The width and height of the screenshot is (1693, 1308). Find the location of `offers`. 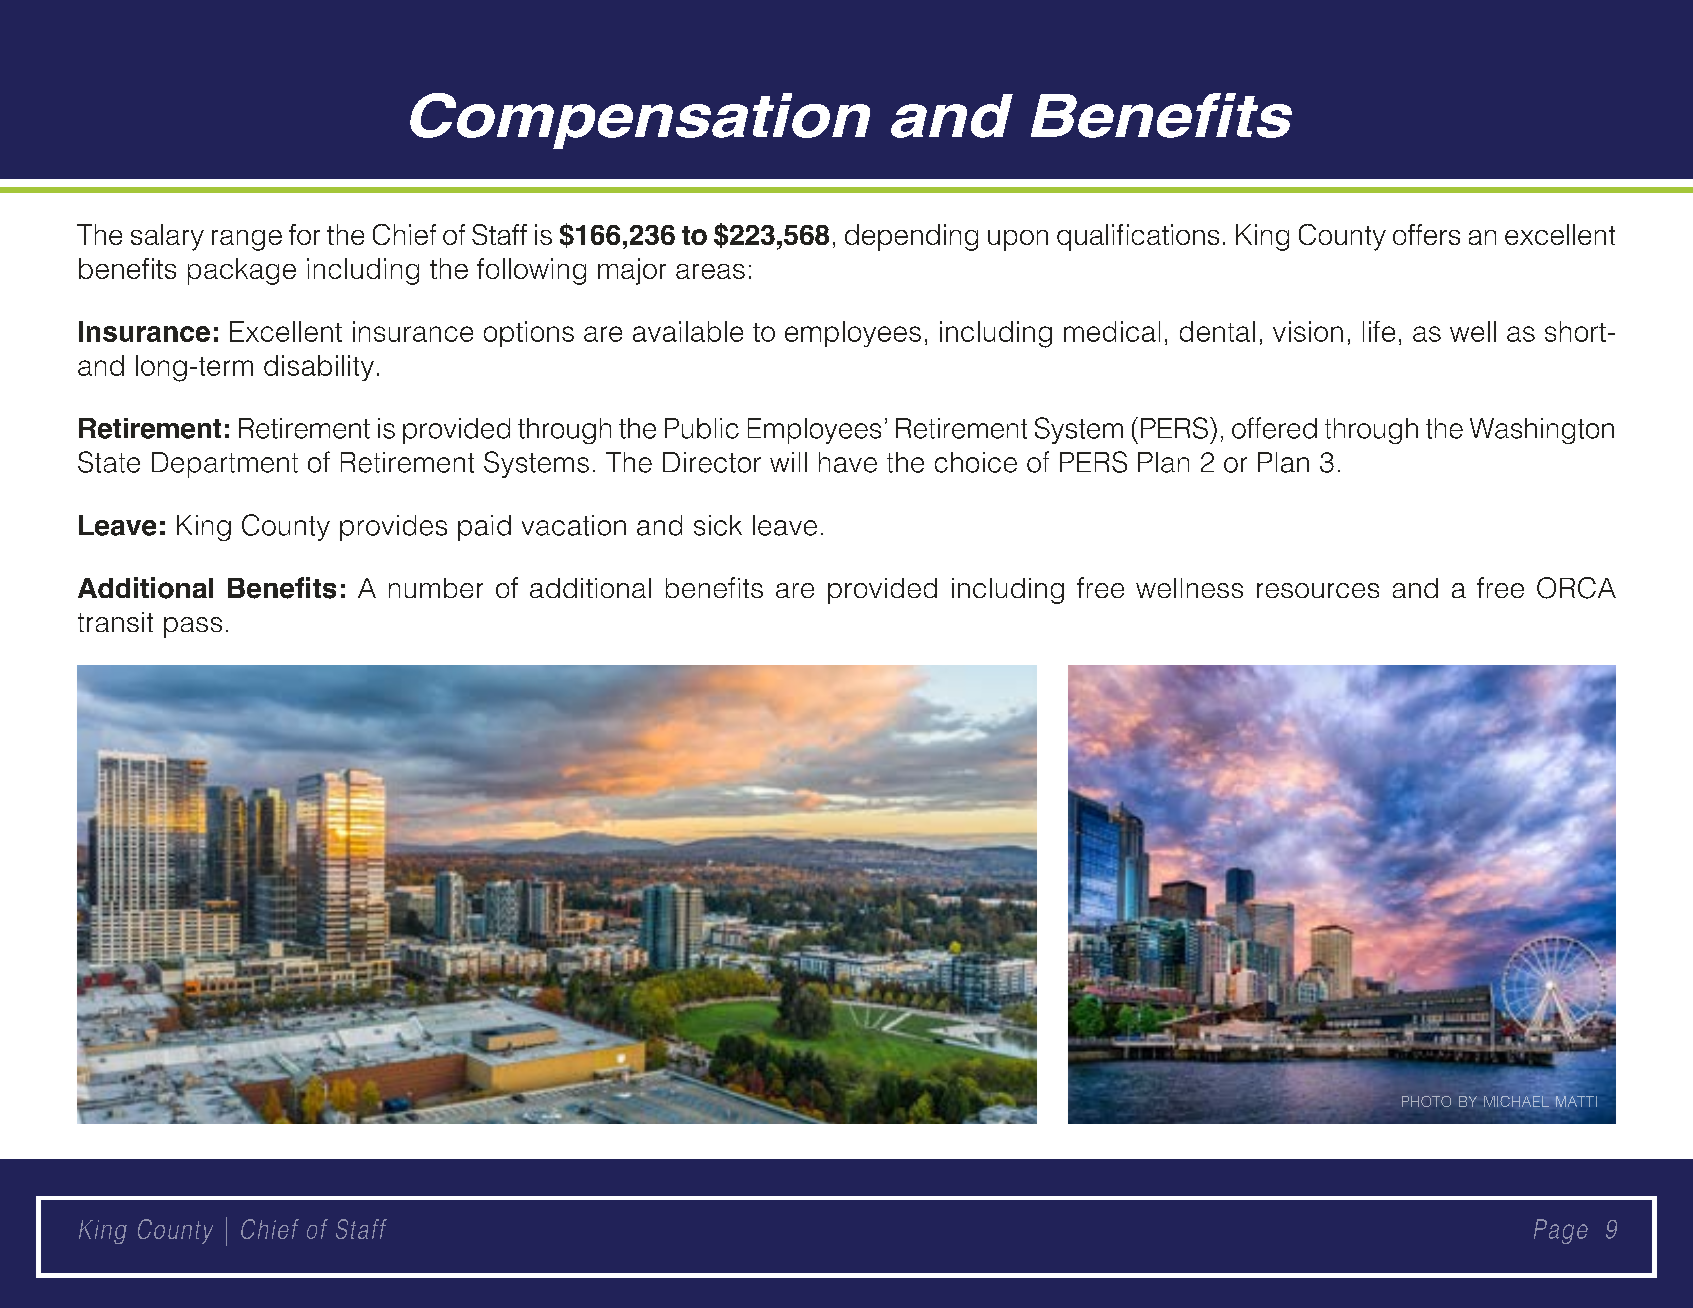

offers is located at coordinates (1426, 234).
